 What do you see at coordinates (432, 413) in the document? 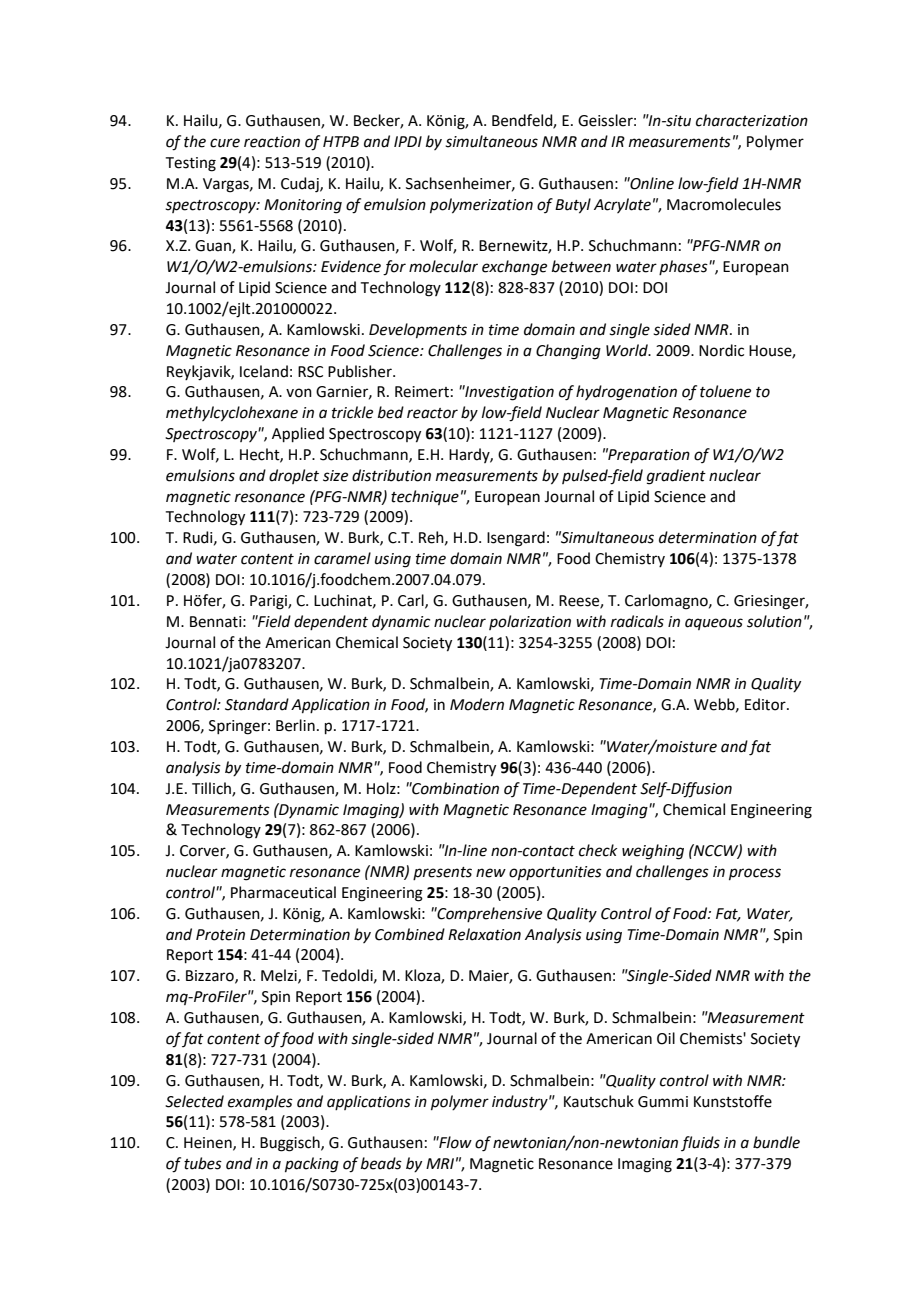
I see `reactor` at bounding box center [432, 413].
